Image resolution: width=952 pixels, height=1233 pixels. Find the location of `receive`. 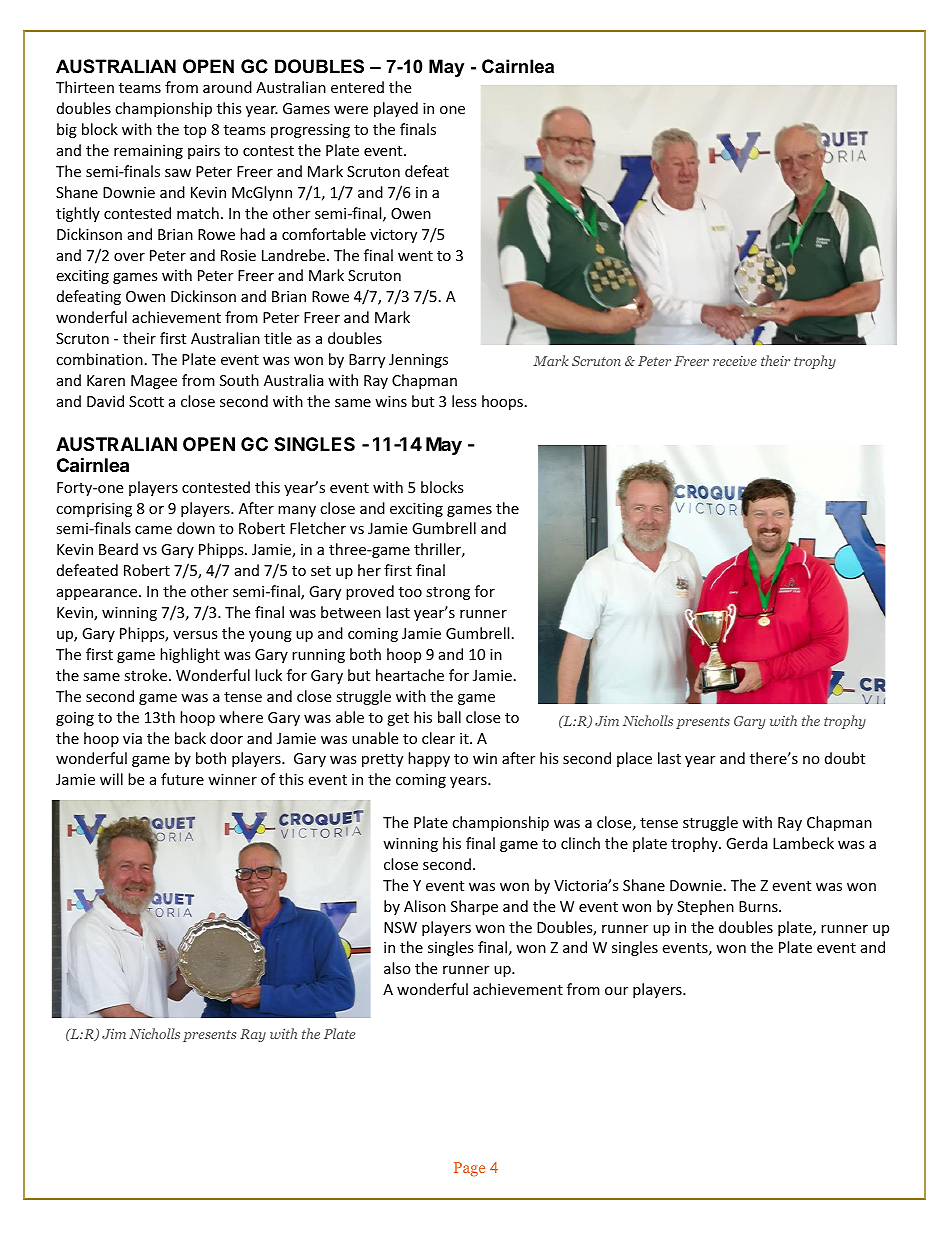

receive is located at coordinates (735, 361).
